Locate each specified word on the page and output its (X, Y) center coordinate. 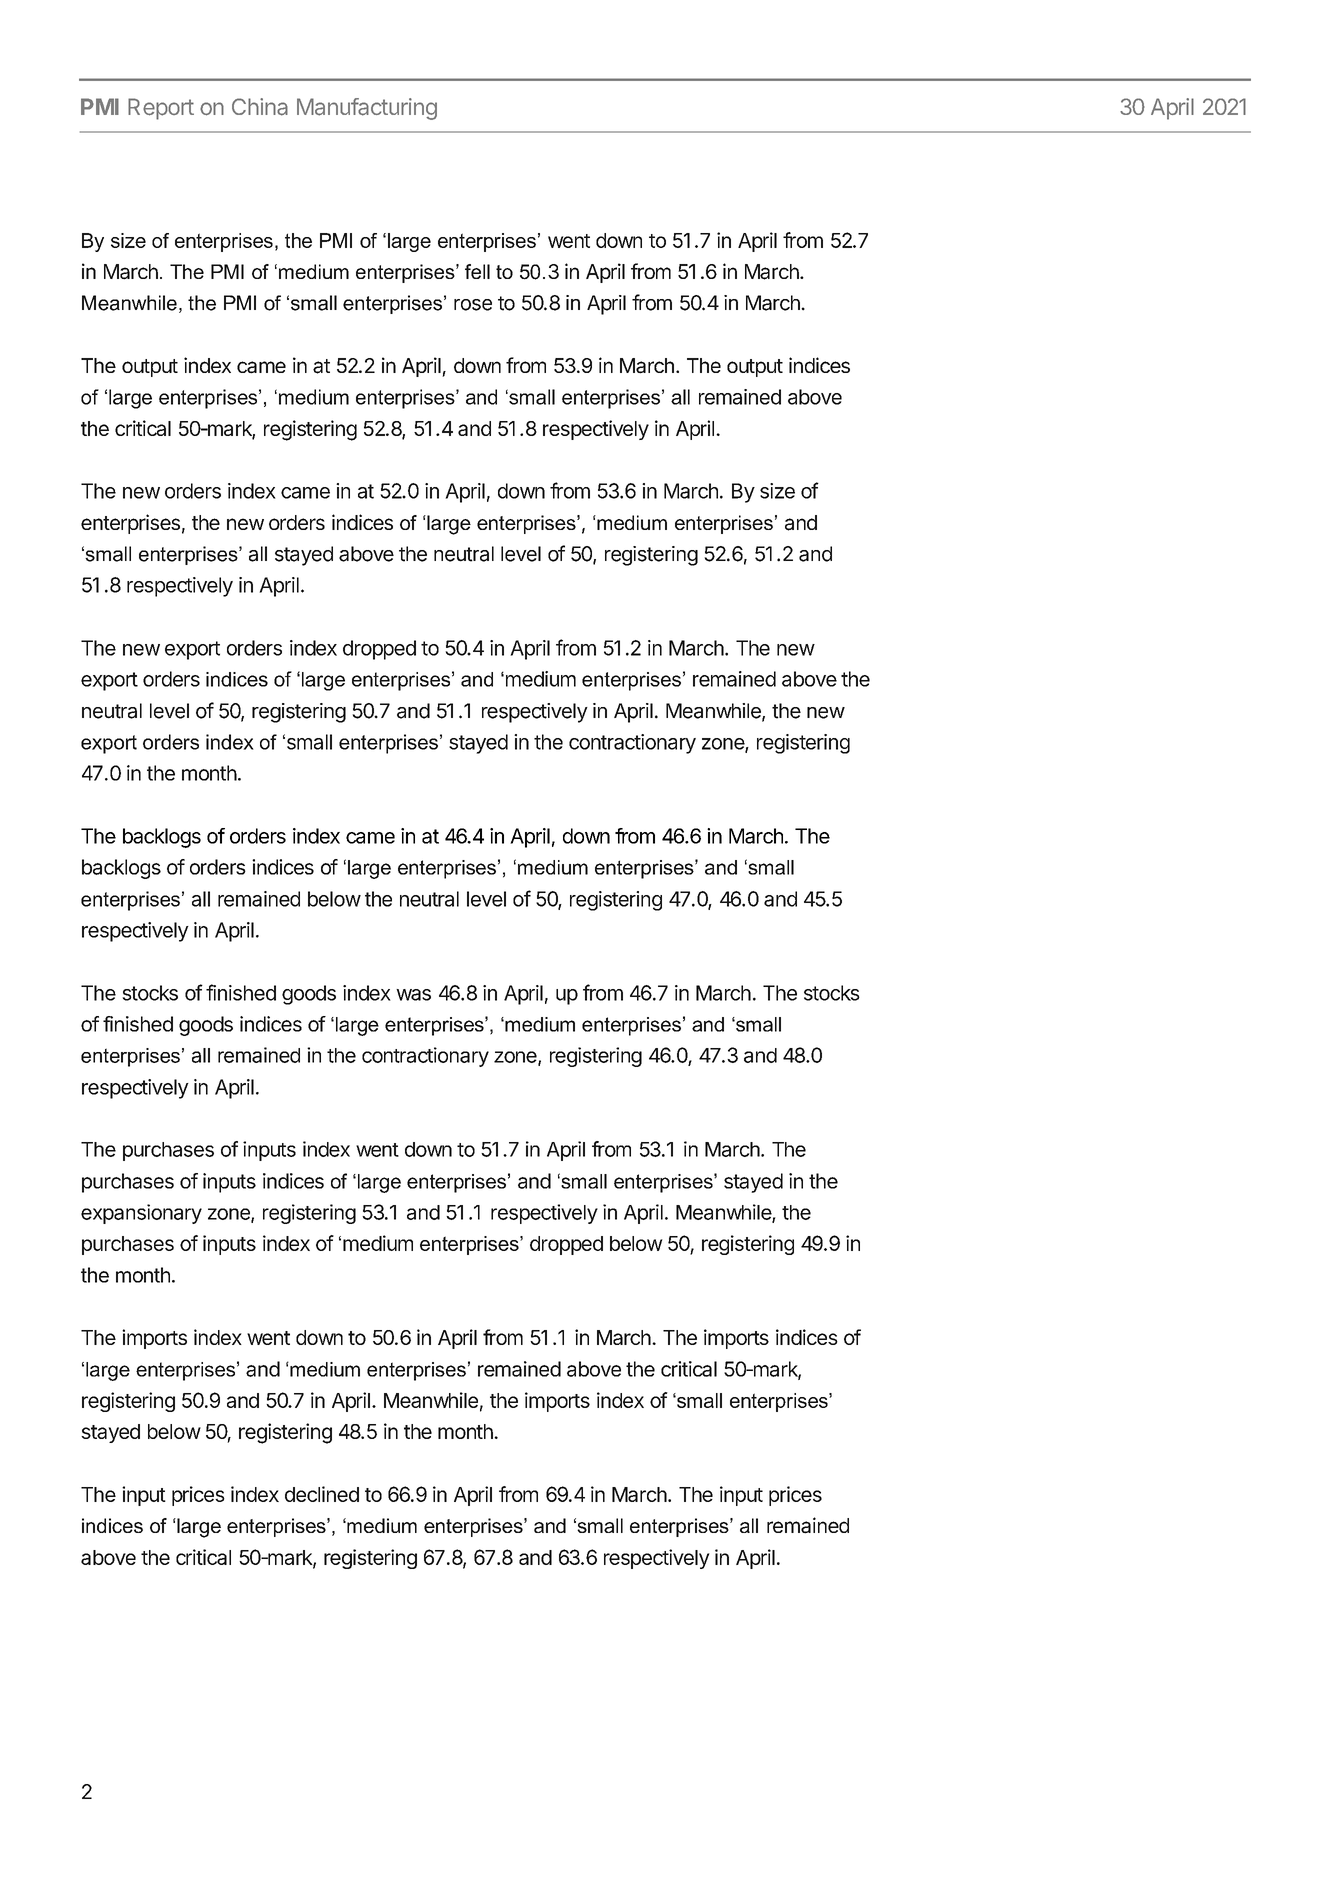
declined (322, 1494)
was (413, 995)
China (260, 107)
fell (477, 271)
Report (161, 109)
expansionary (141, 1214)
